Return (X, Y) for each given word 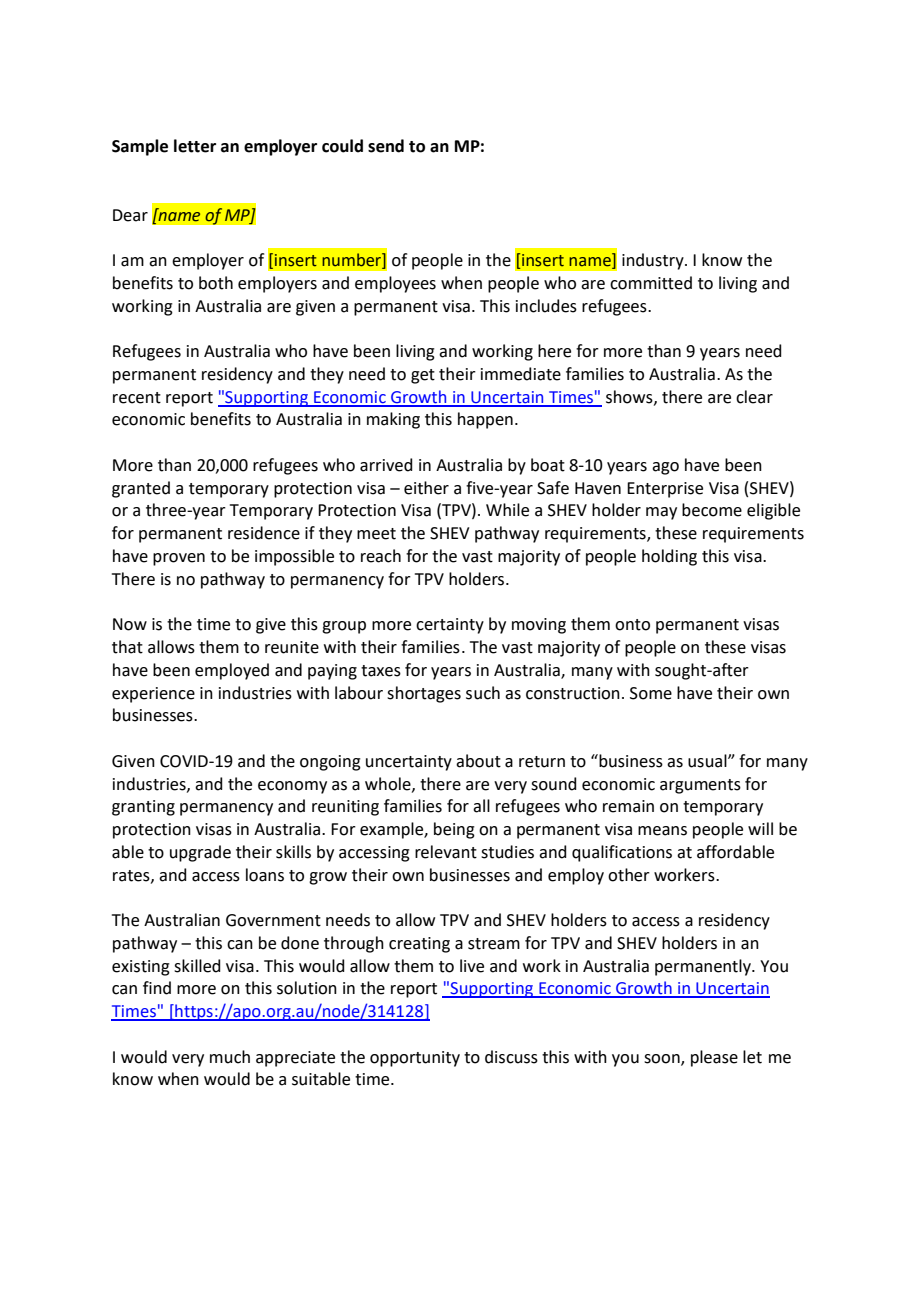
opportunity (415, 1059)
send (386, 146)
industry (654, 261)
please (714, 1058)
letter (195, 146)
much (230, 1057)
